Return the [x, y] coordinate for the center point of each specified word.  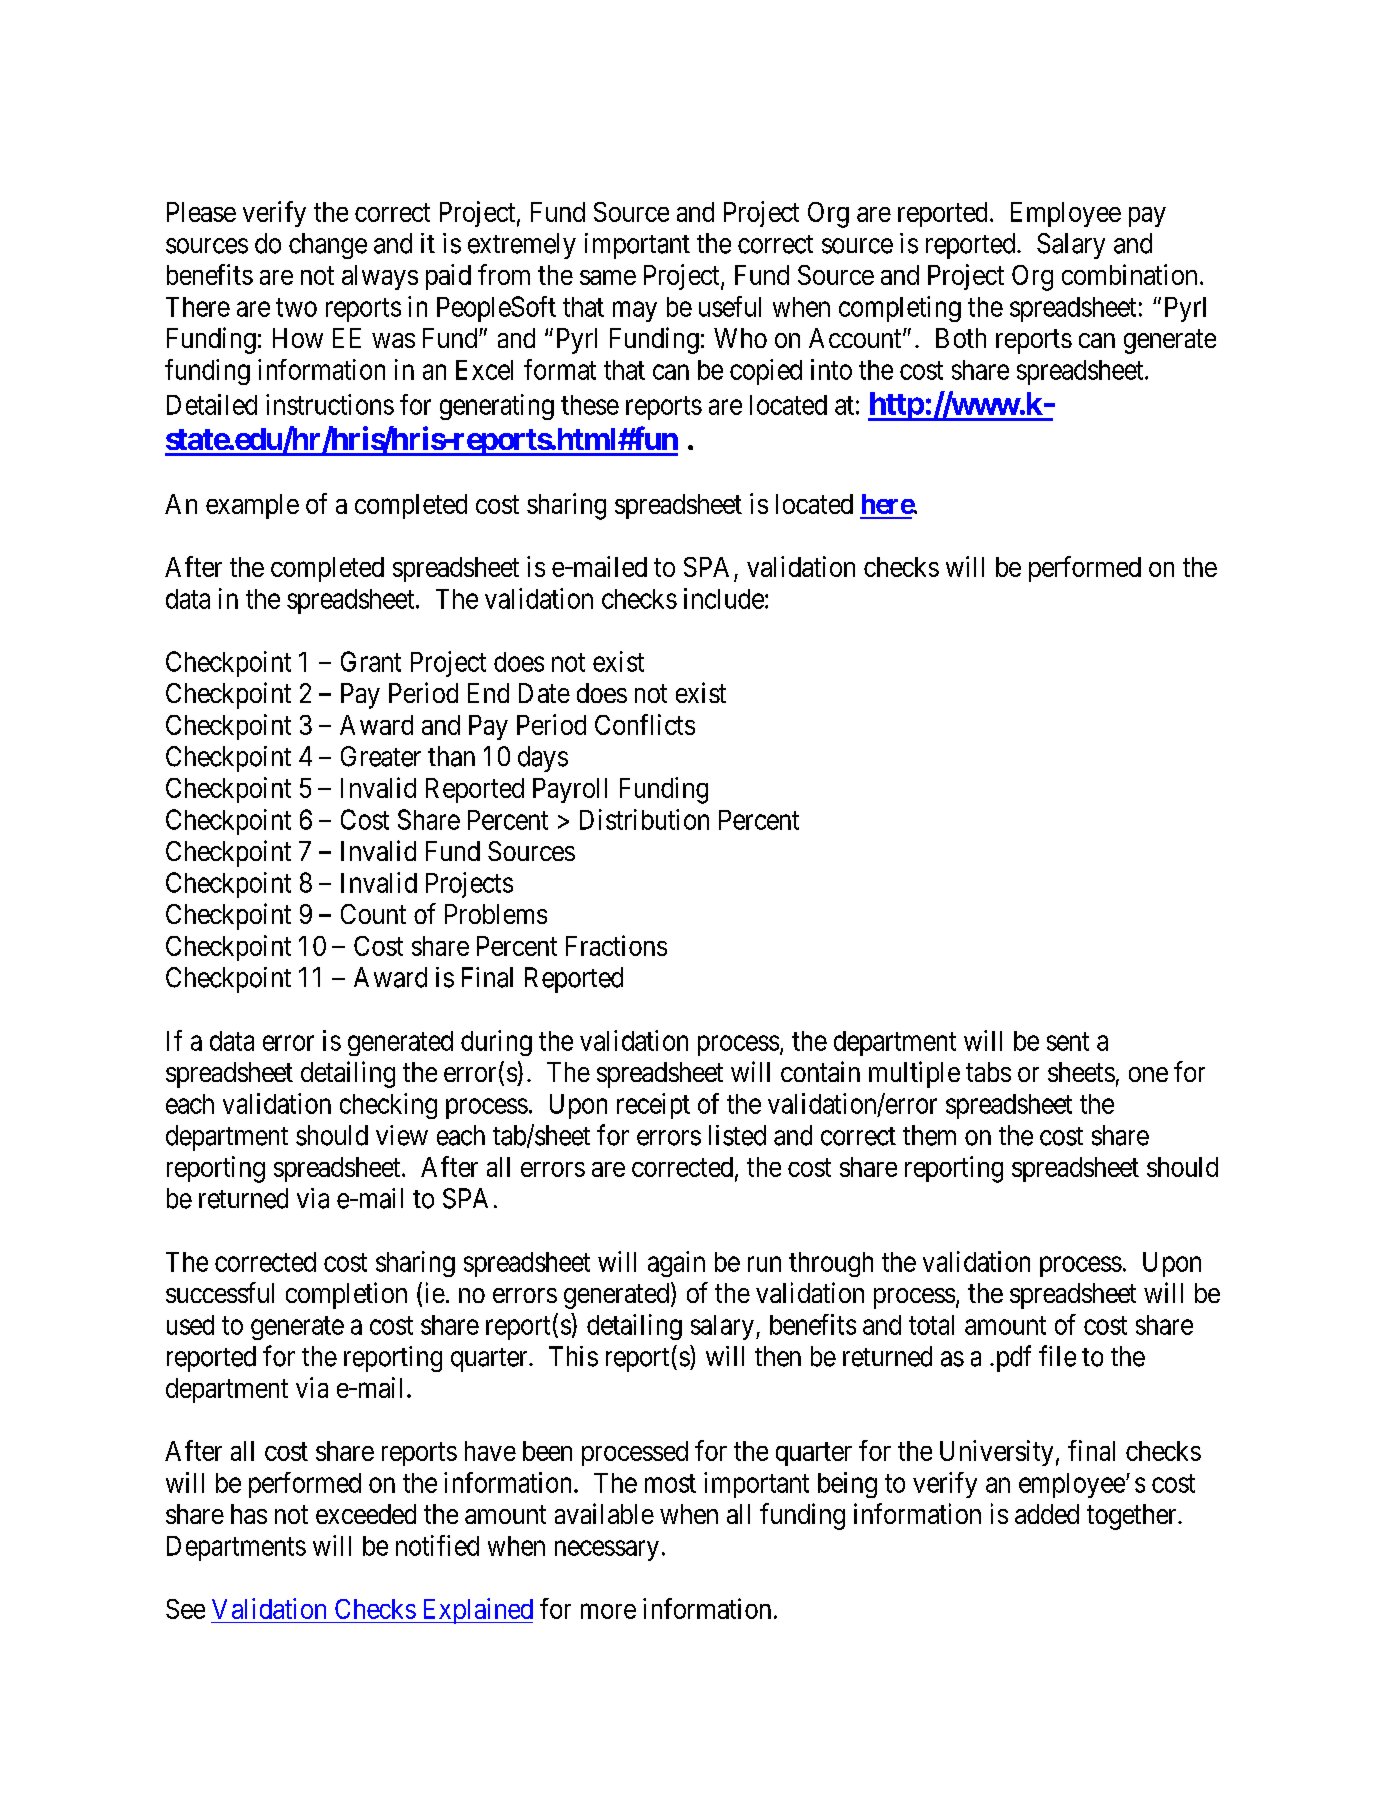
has [249, 1514]
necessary [607, 1550]
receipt [653, 1106]
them [929, 1135]
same [608, 277]
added [1047, 1514]
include [724, 598]
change [328, 246]
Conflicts [645, 724]
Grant [371, 661]
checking [388, 1106]
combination [1129, 274]
